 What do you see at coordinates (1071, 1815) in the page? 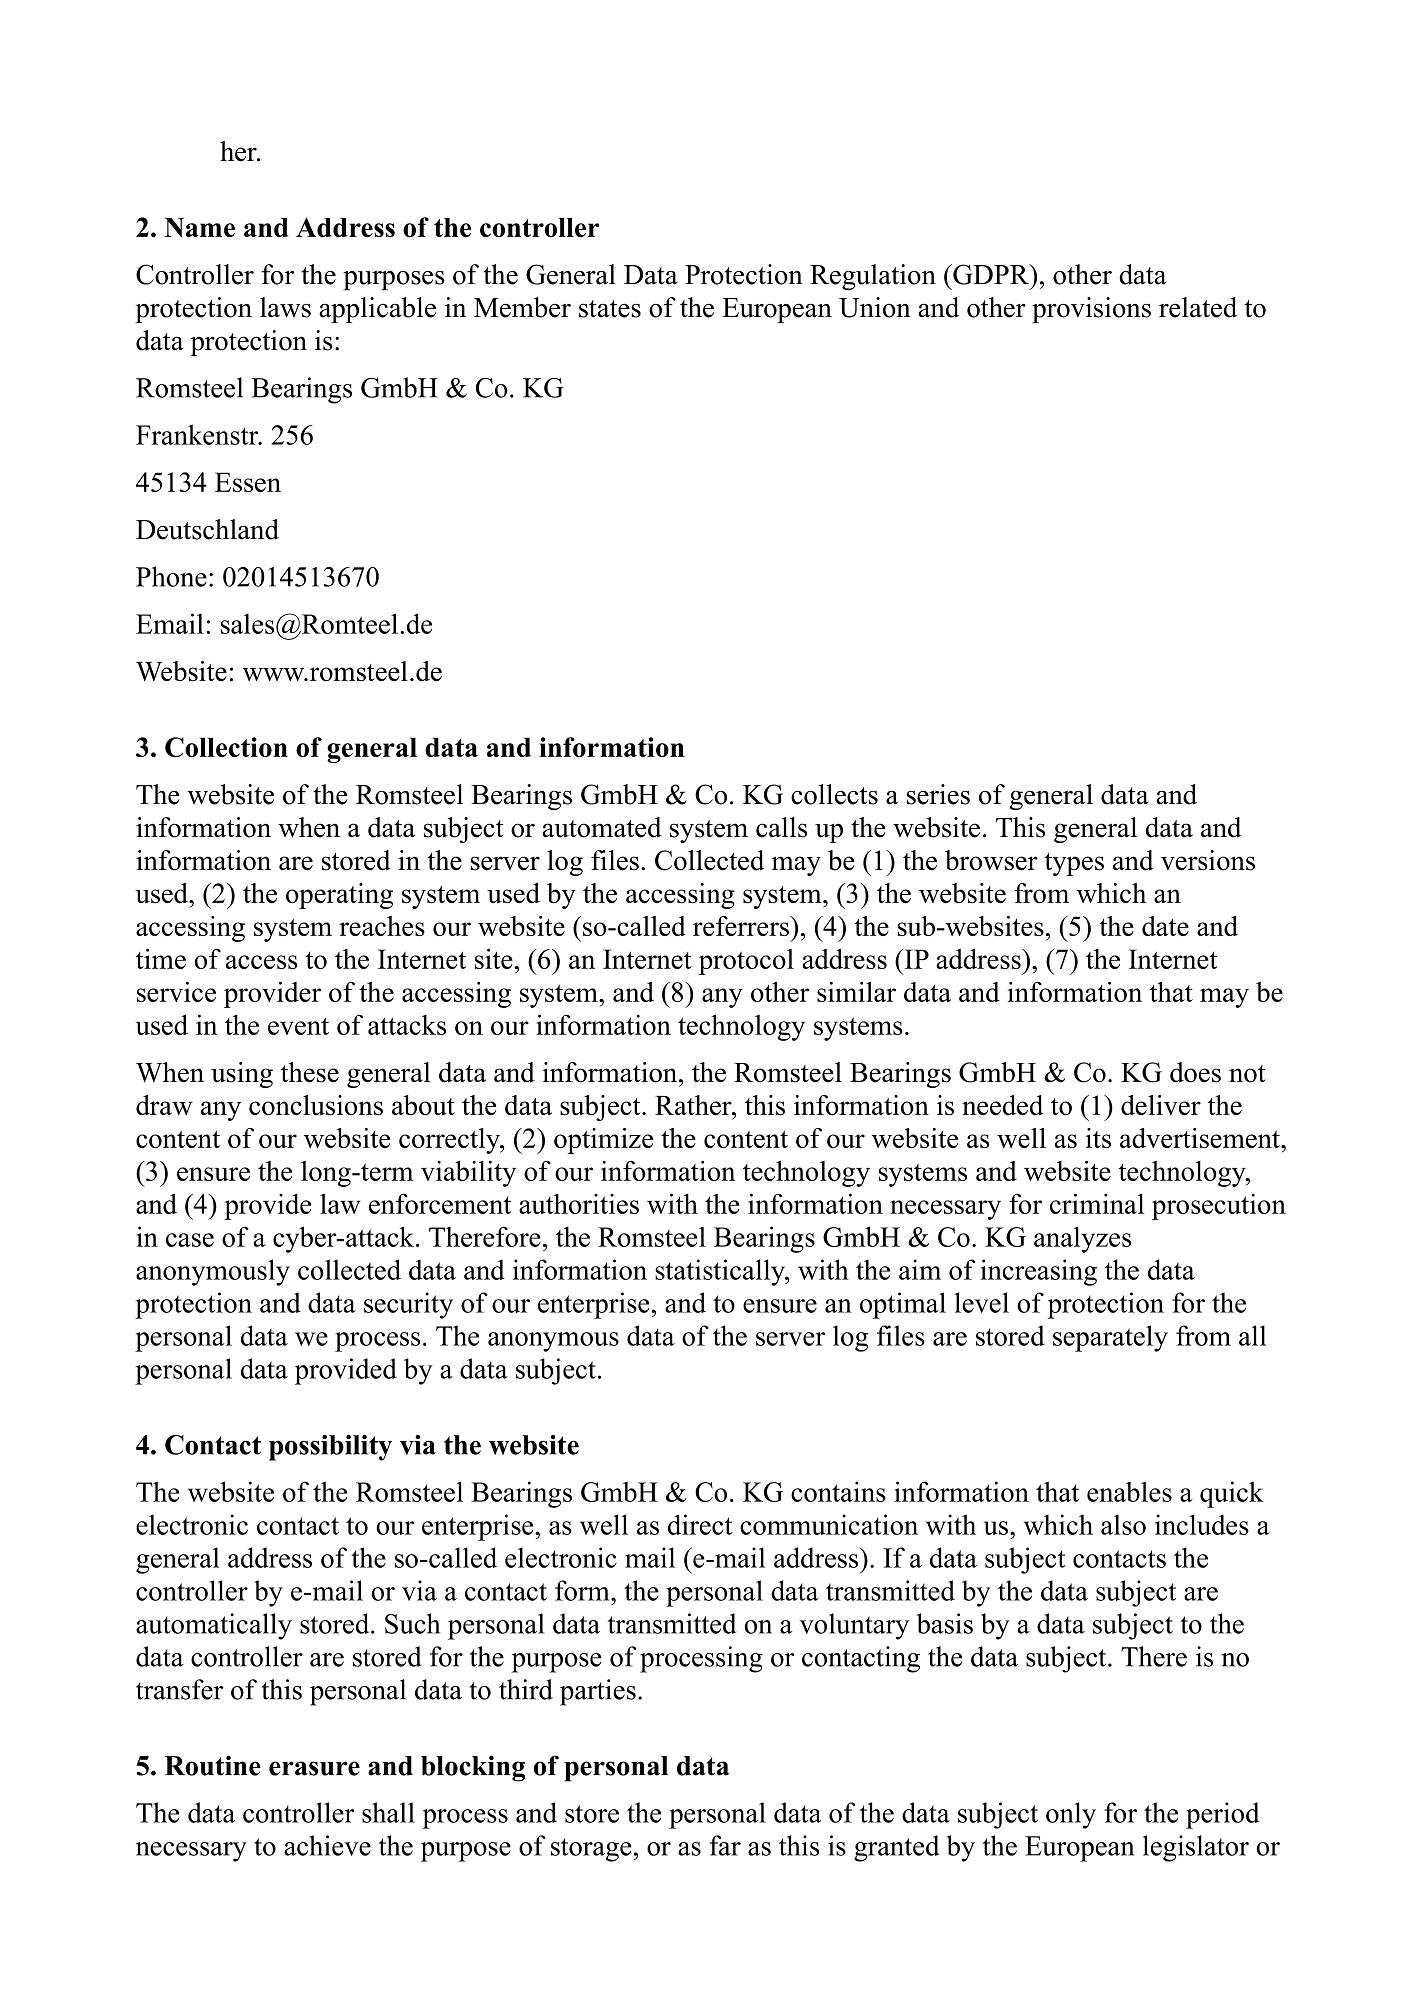
I see `only` at bounding box center [1071, 1815].
